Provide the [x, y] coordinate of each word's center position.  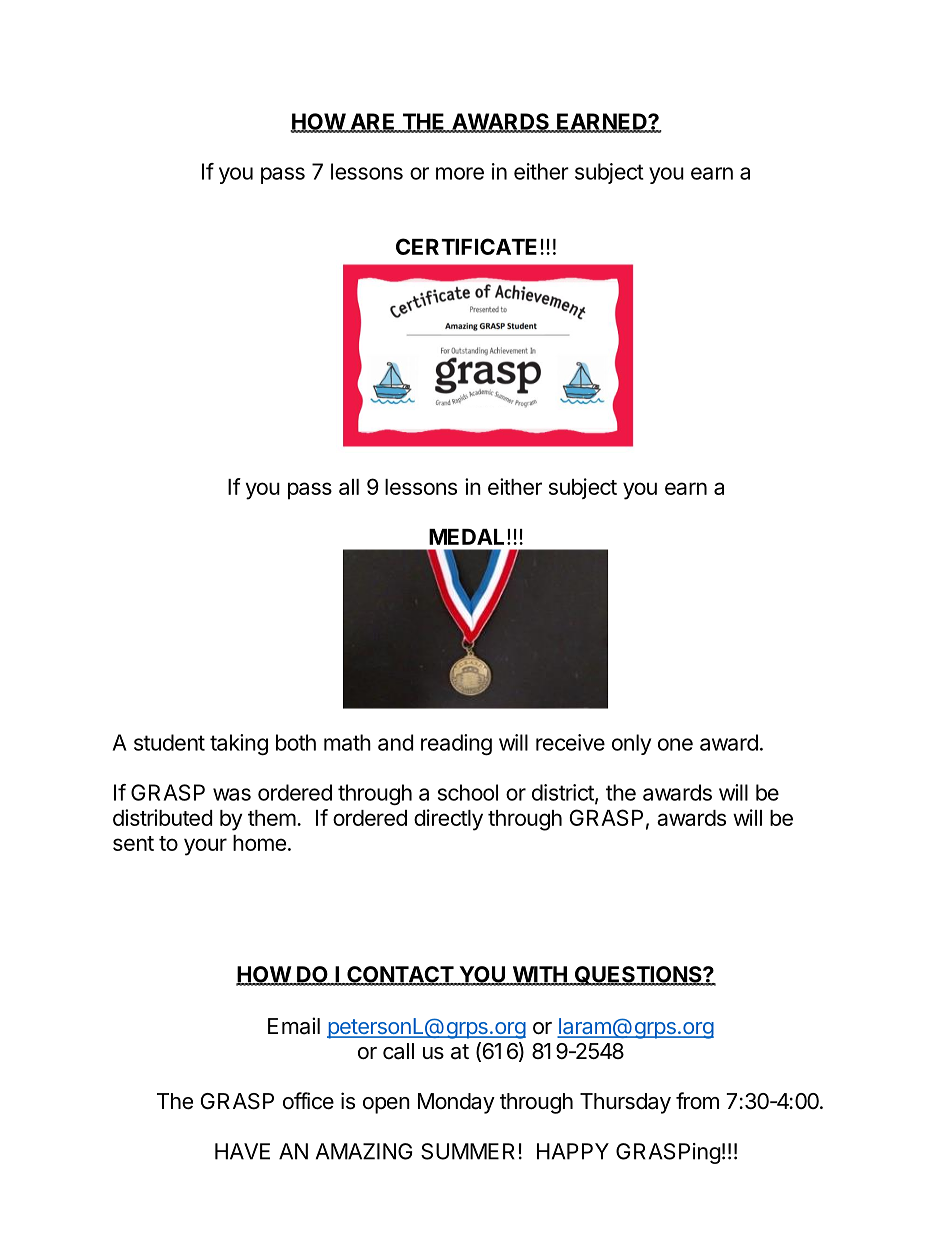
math [347, 742]
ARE [373, 122]
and [395, 742]
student [169, 742]
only [631, 744]
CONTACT [400, 975]
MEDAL [468, 537]
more [460, 173]
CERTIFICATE [466, 246]
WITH [539, 975]
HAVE [242, 1151]
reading [456, 744]
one [675, 744]
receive [570, 742]
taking [239, 744]
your [205, 847]
